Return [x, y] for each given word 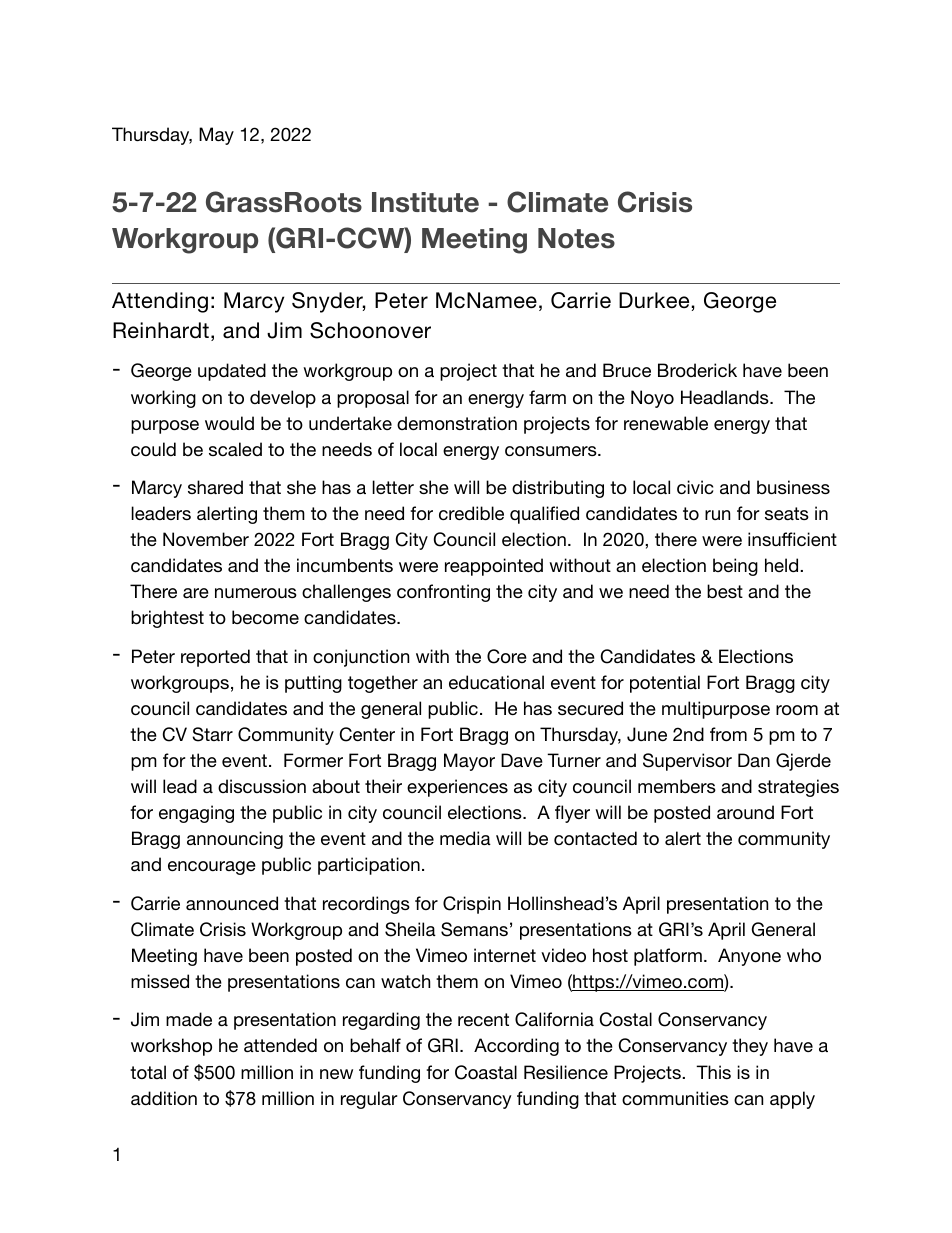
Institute [425, 202]
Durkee [654, 300]
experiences [457, 788]
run [717, 515]
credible [471, 513]
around [745, 812]
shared [215, 487]
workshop [171, 1047]
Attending [160, 302]
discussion [262, 786]
